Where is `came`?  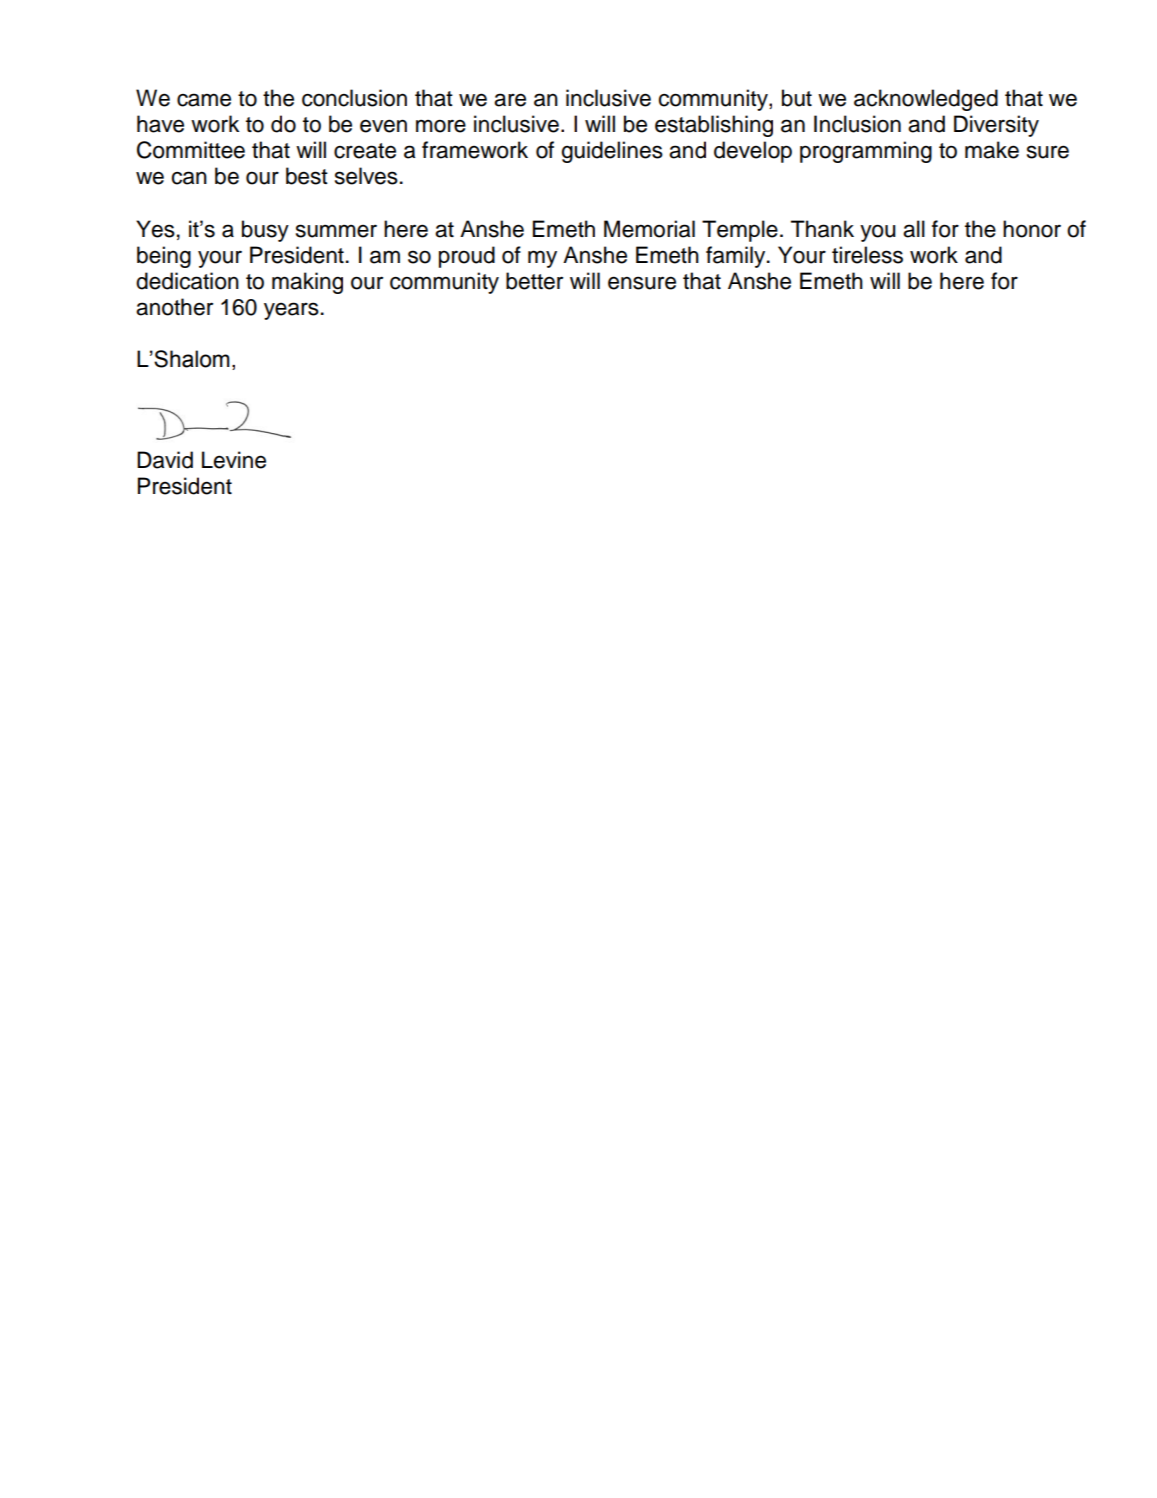 came is located at coordinates (204, 100).
